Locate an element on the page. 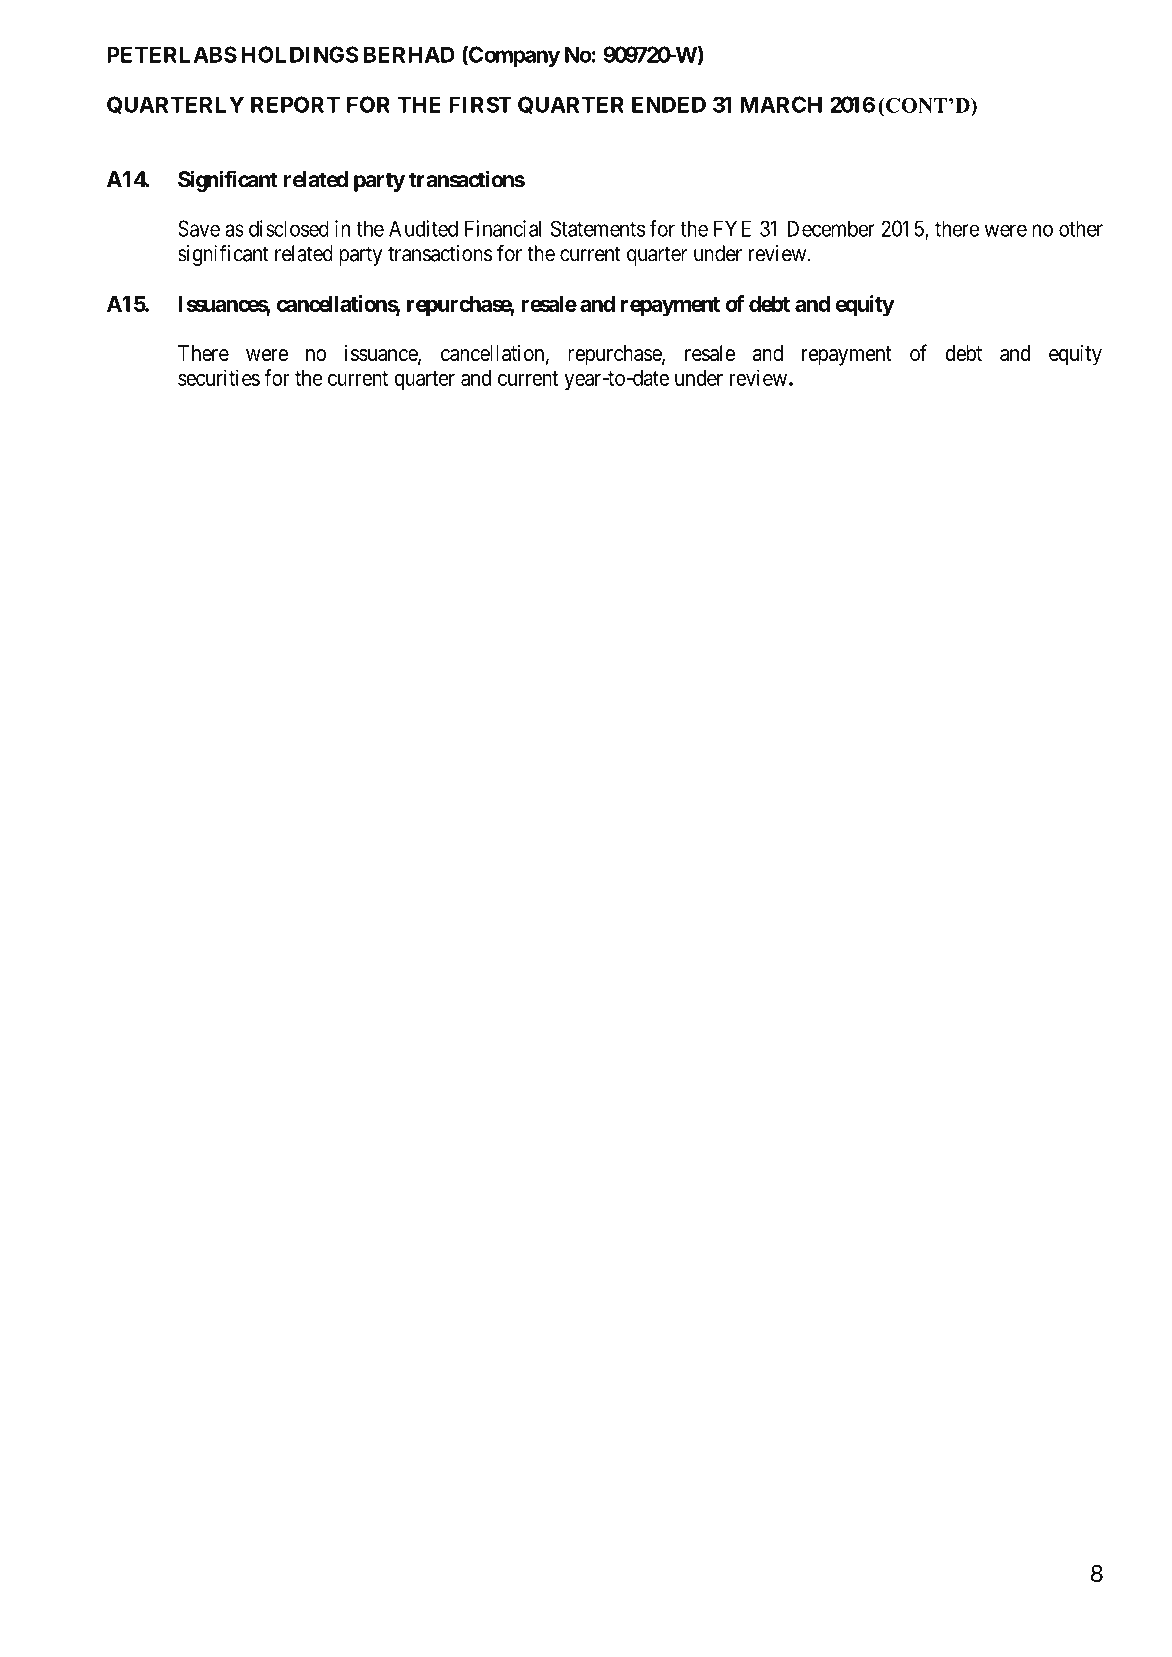  MARCH is located at coordinates (781, 104).
